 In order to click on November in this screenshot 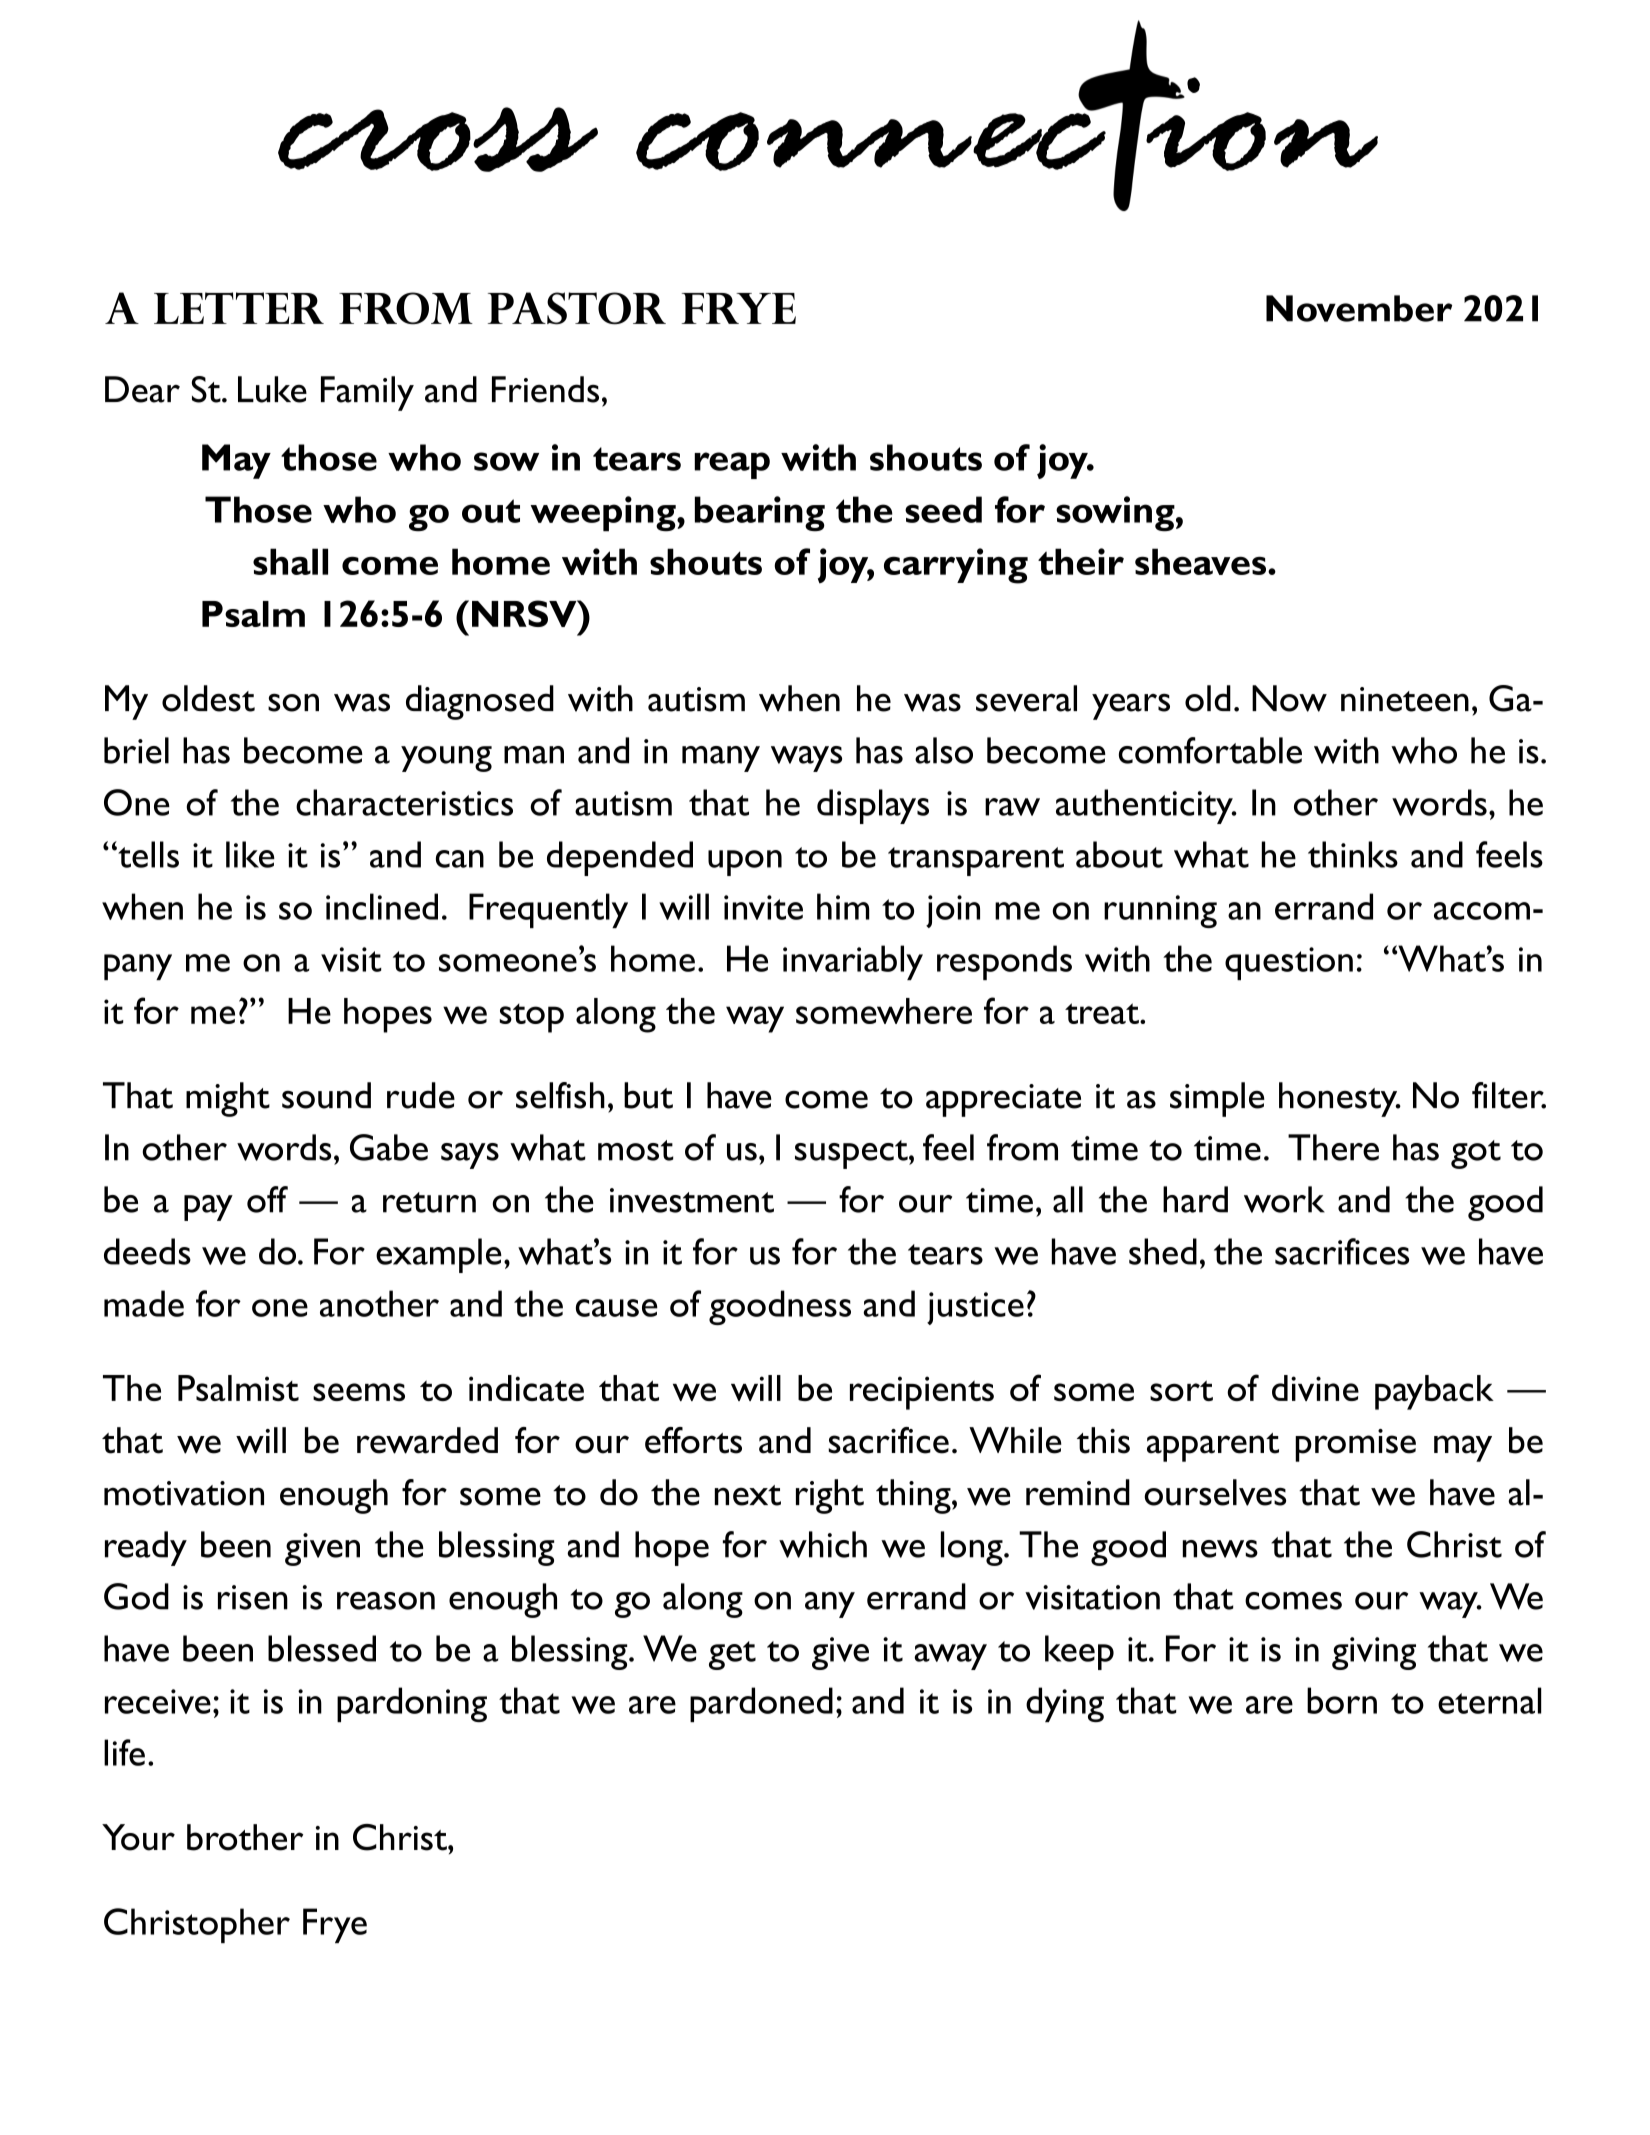, I will do `click(1359, 308)`.
